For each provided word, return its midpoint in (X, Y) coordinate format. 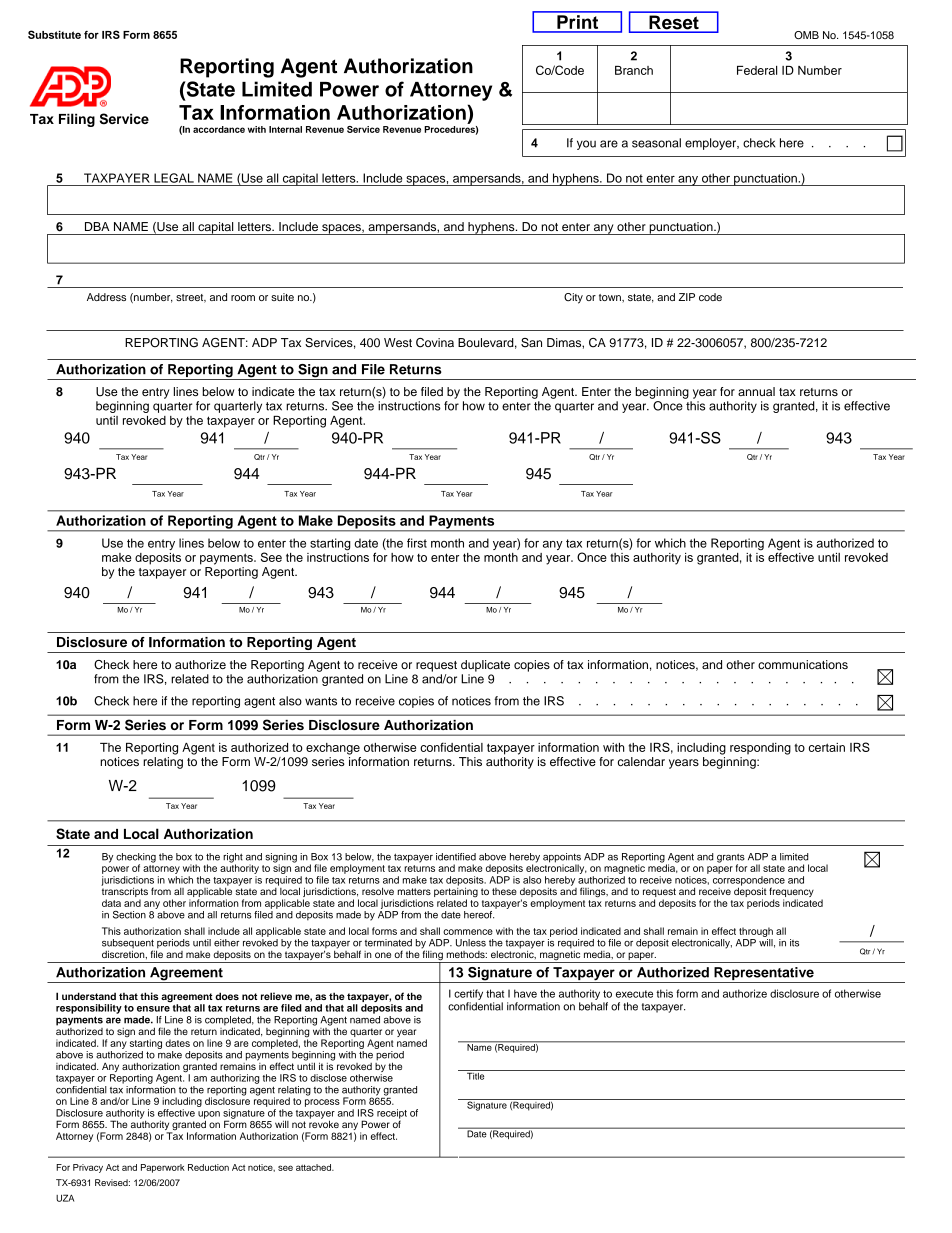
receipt (392, 1115)
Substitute (54, 34)
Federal (757, 70)
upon (209, 1116)
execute (634, 994)
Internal (285, 129)
